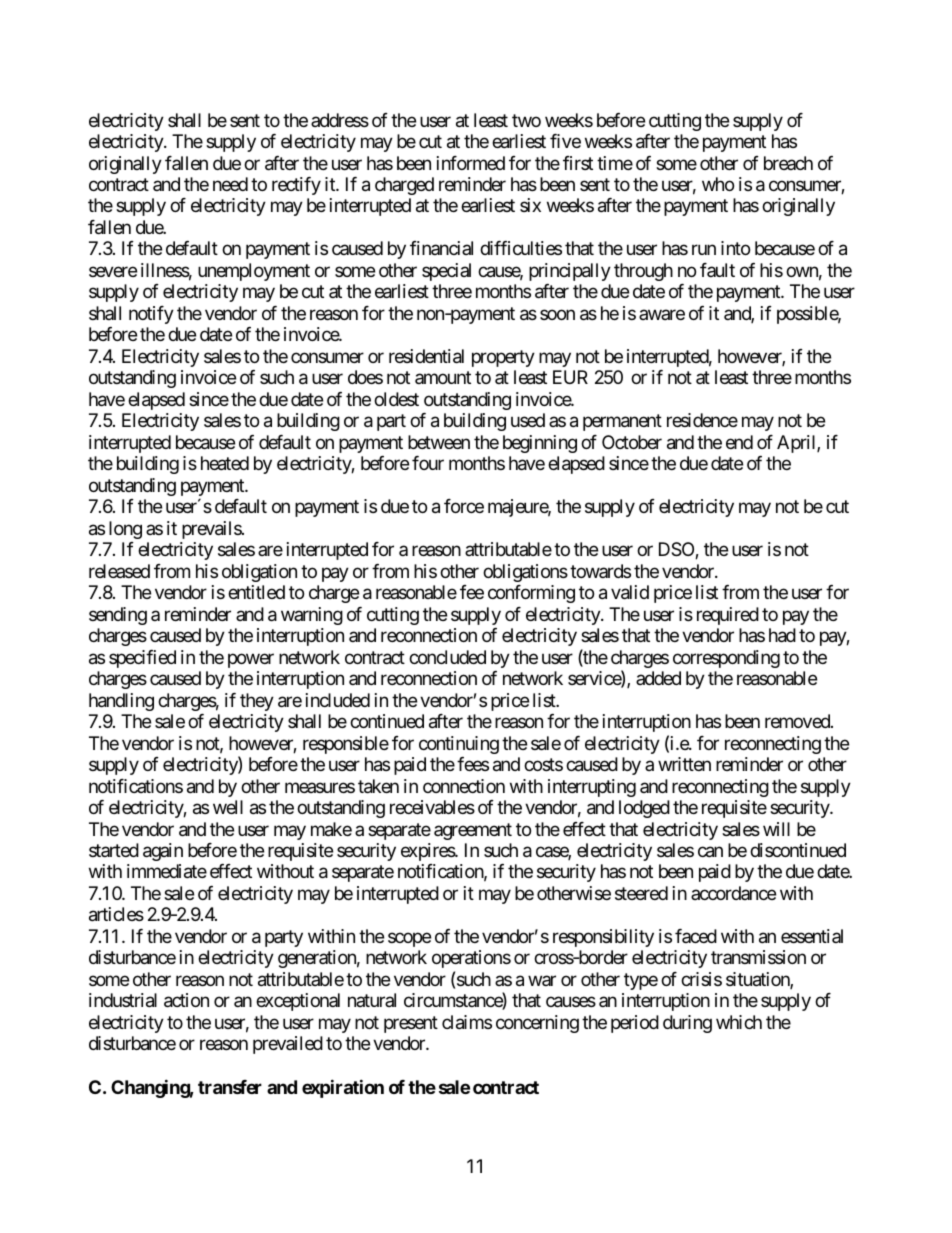 This screenshot has width=952, height=1233. I want to click on required, so click(728, 616).
